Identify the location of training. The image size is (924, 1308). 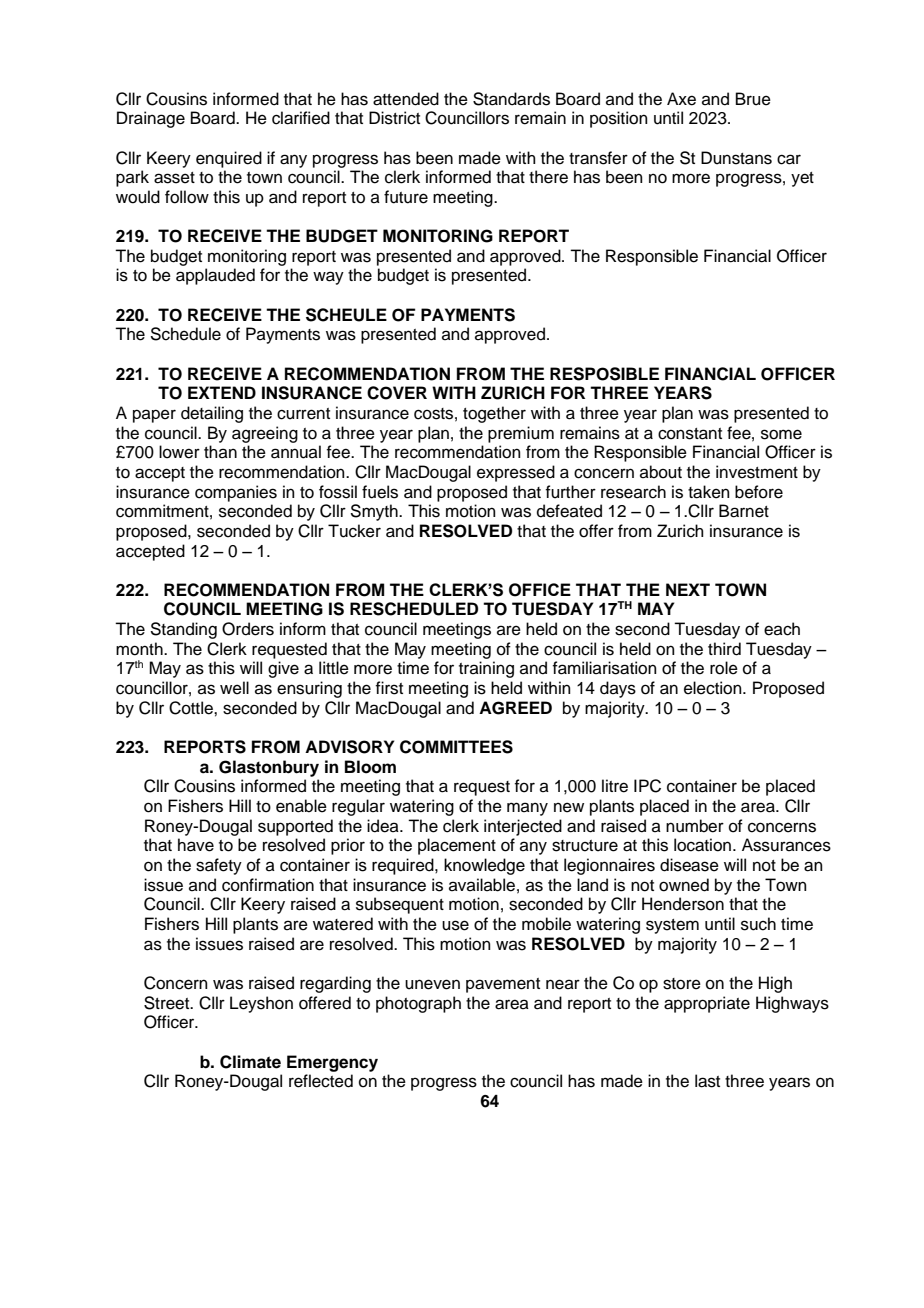
(486, 669).
